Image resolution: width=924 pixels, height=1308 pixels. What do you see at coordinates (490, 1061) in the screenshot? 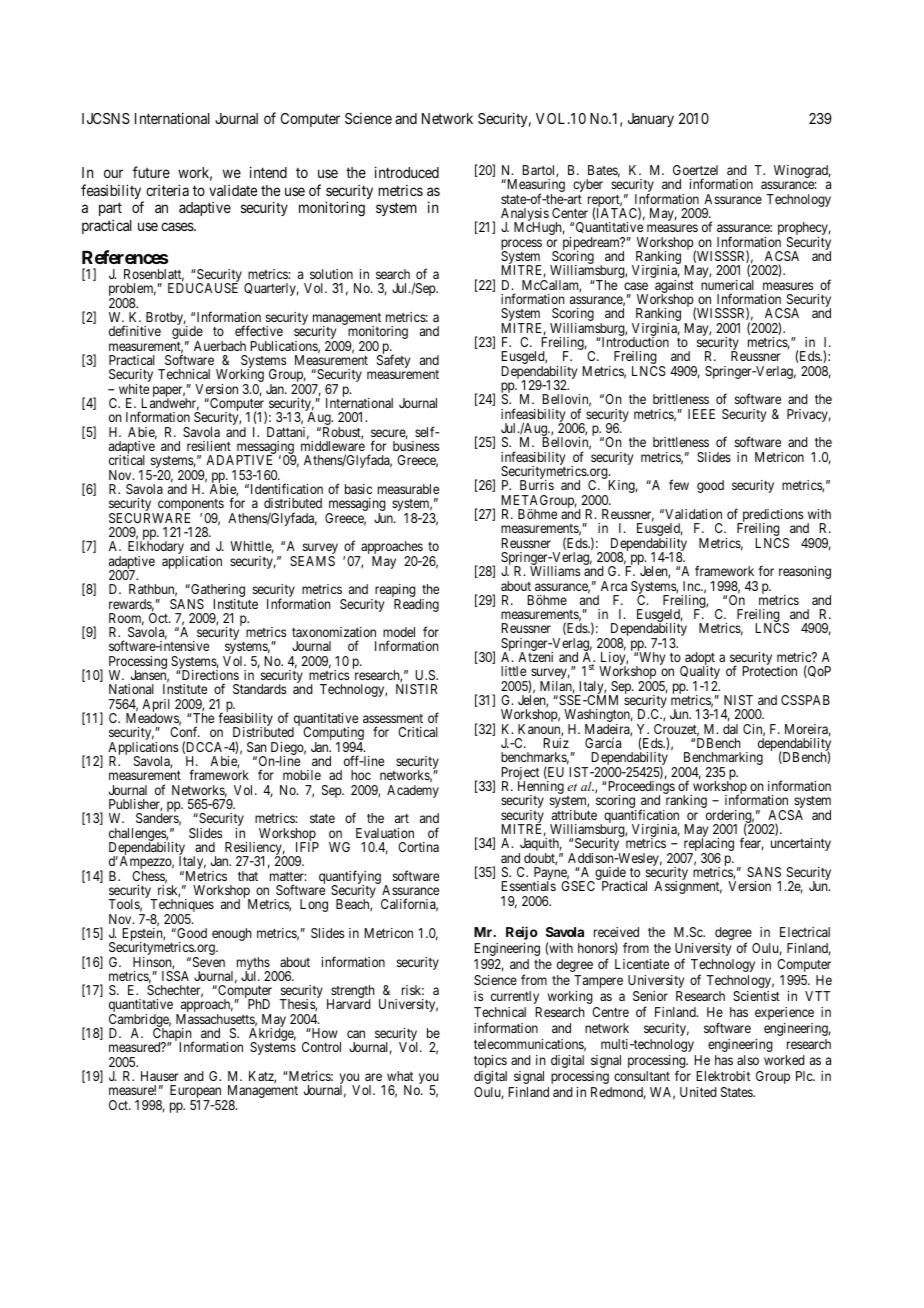
I see `topics` at bounding box center [490, 1061].
